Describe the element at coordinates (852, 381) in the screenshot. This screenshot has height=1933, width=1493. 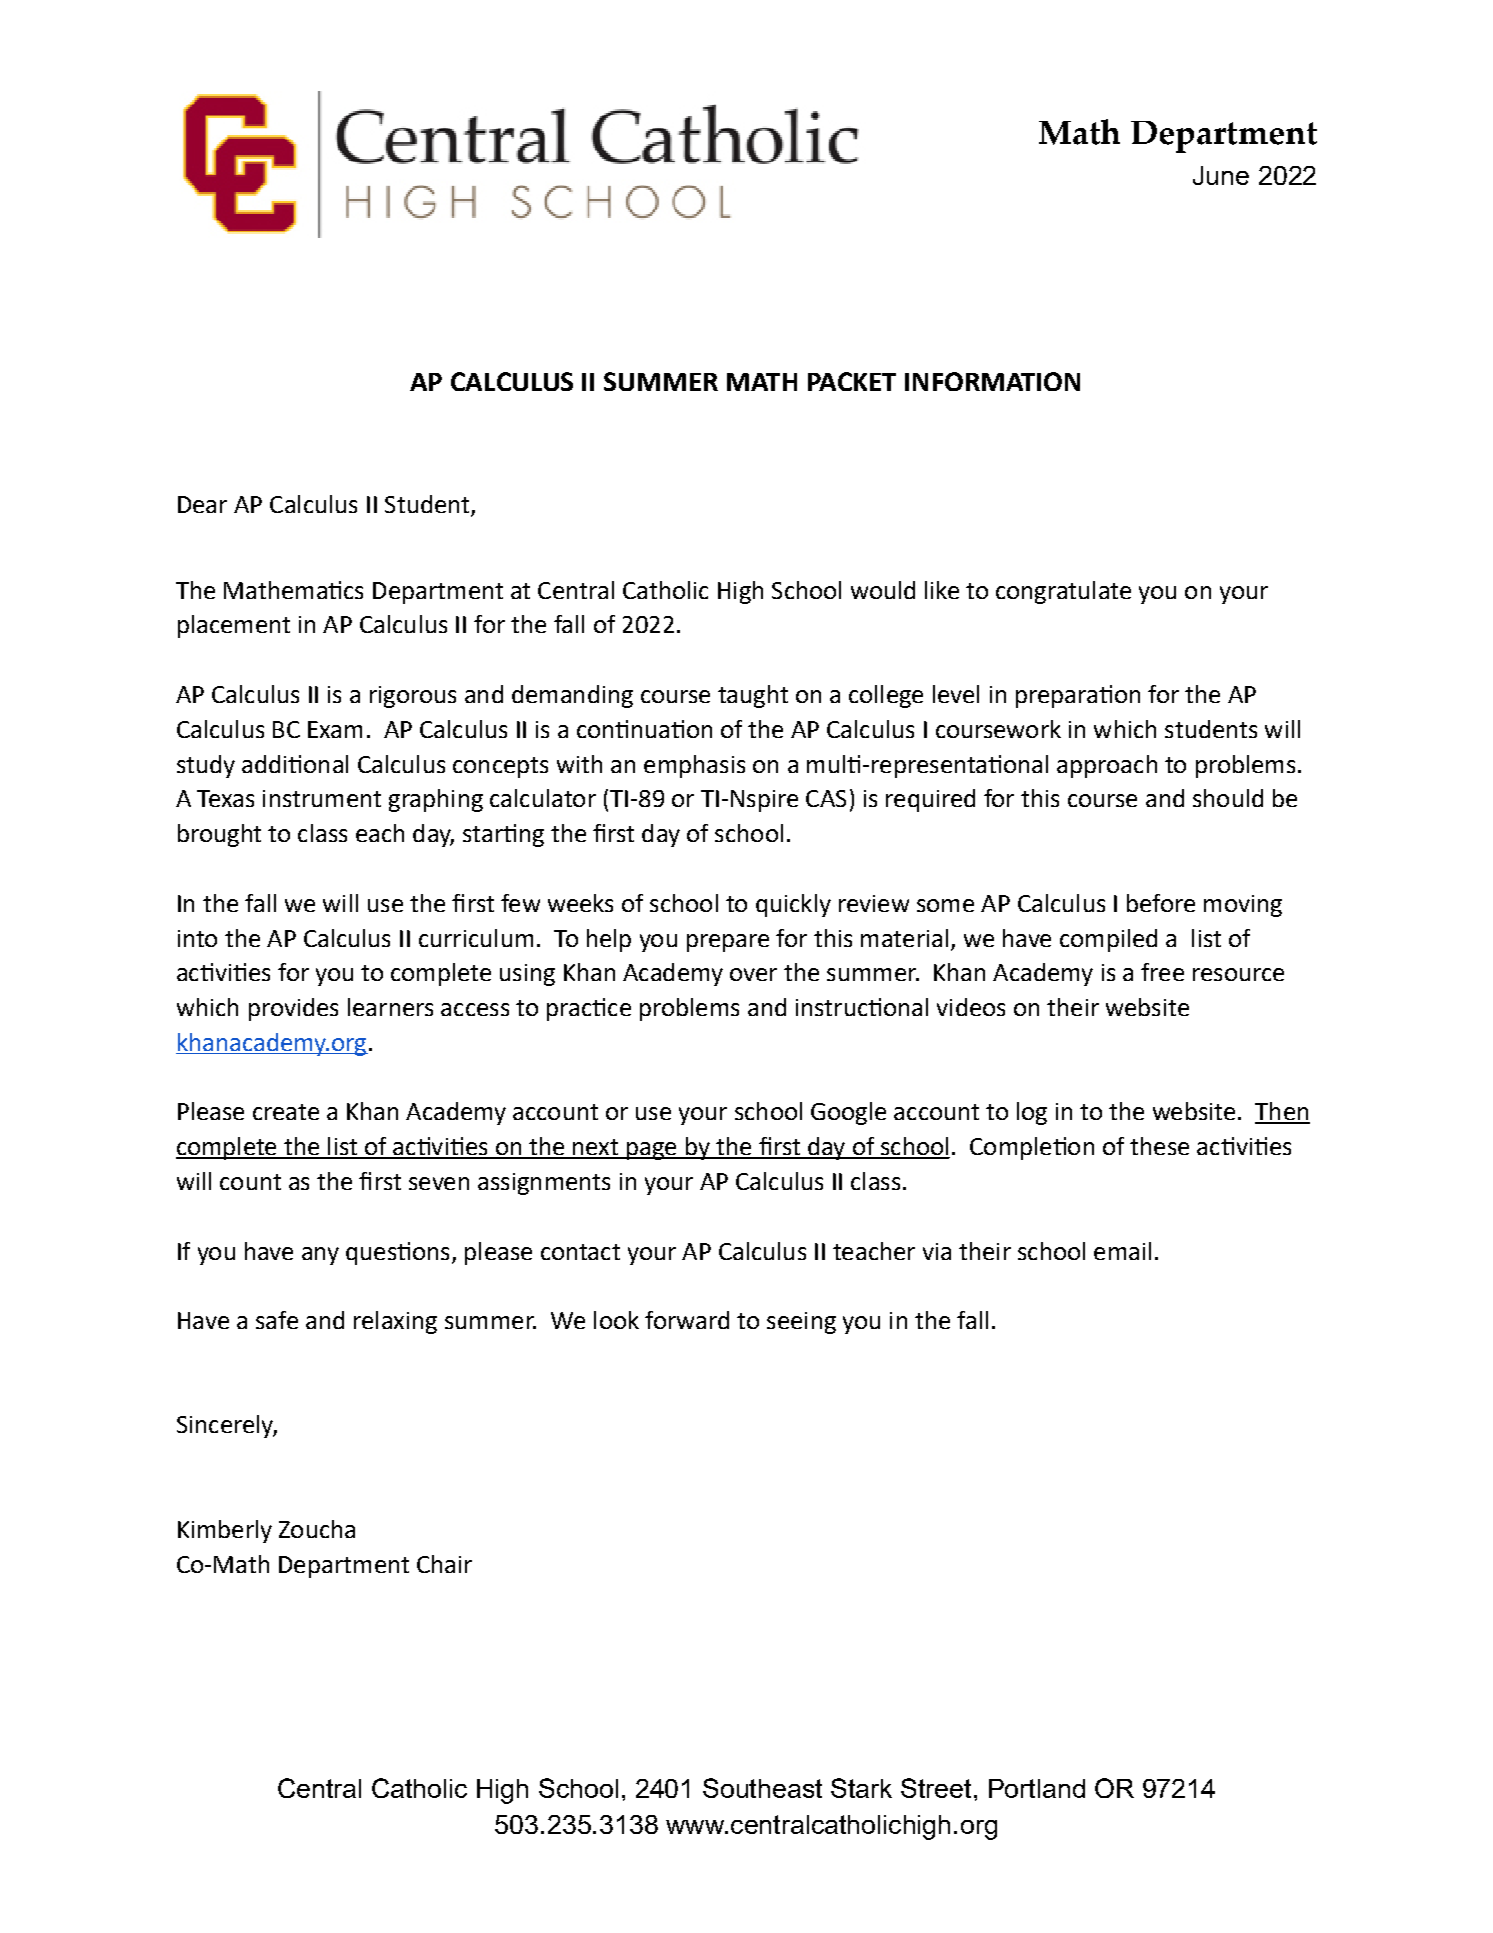
I see `PACKET` at that location.
